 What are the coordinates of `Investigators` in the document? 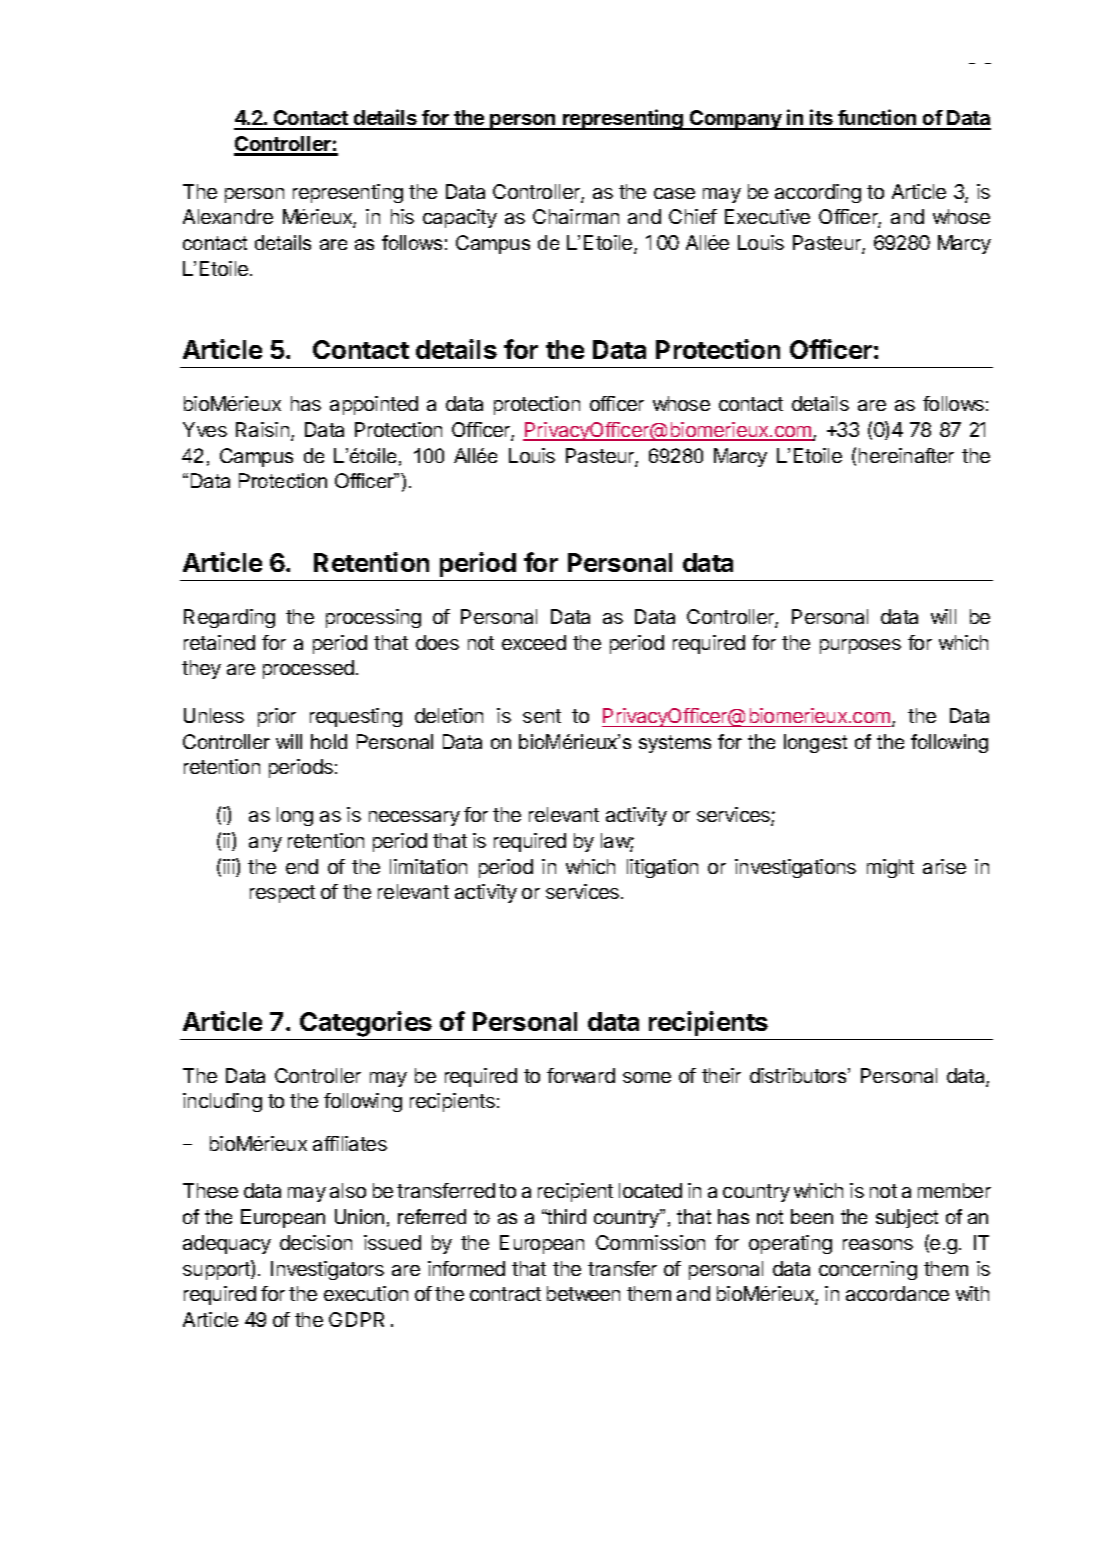 It's located at (327, 1270).
